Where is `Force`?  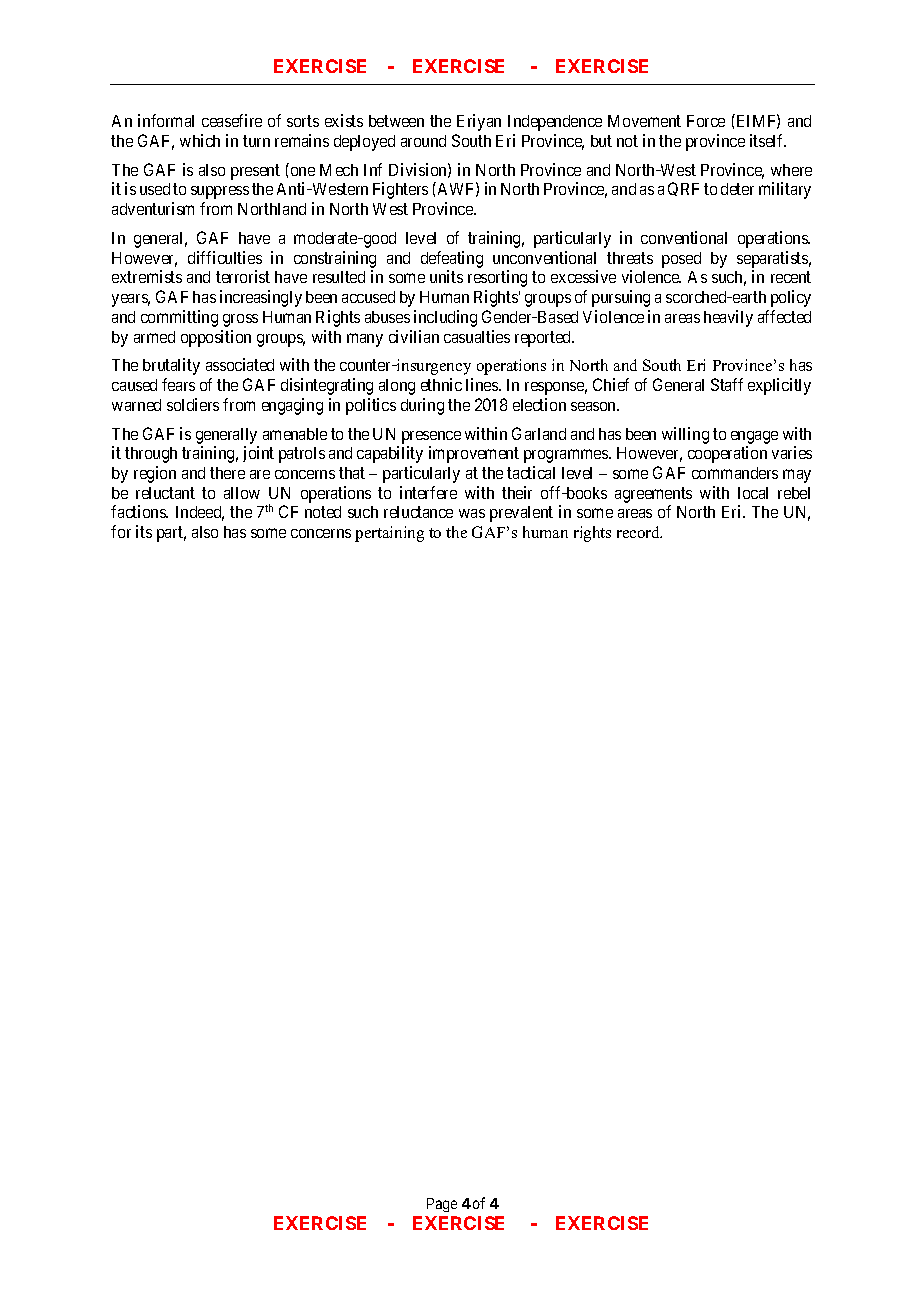 Force is located at coordinates (706, 121).
